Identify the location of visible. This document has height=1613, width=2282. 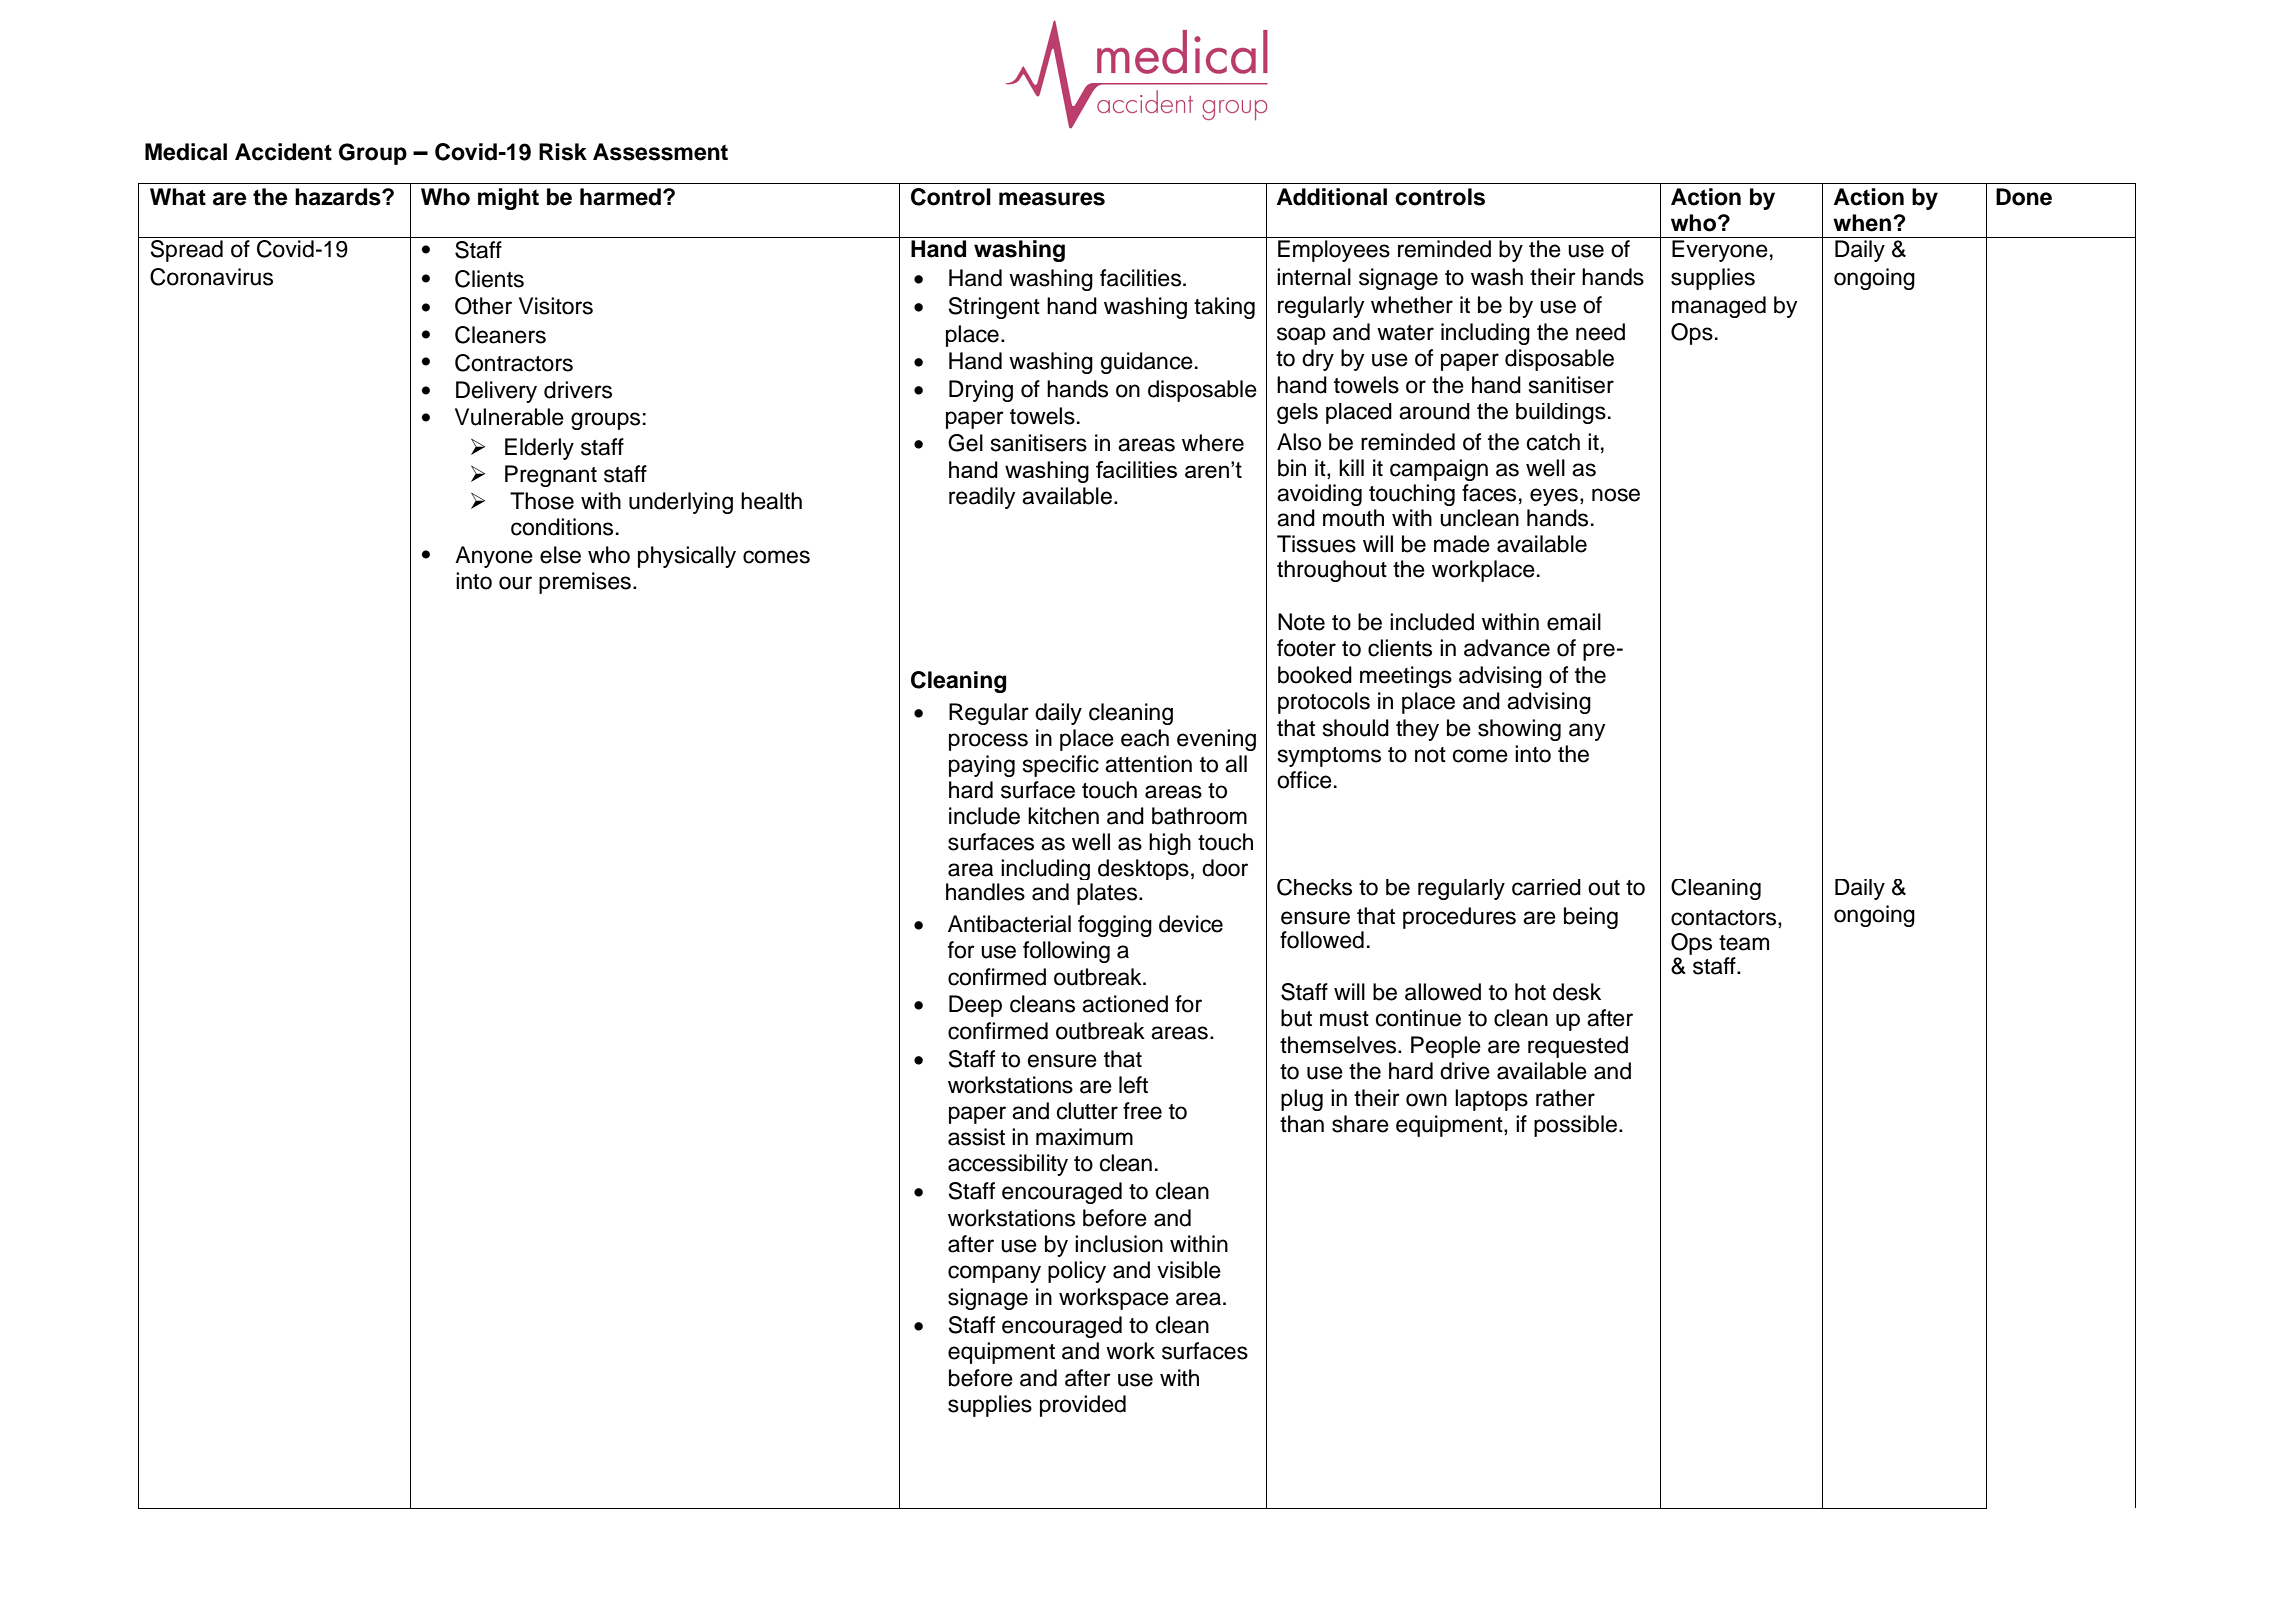
(1189, 1270).
